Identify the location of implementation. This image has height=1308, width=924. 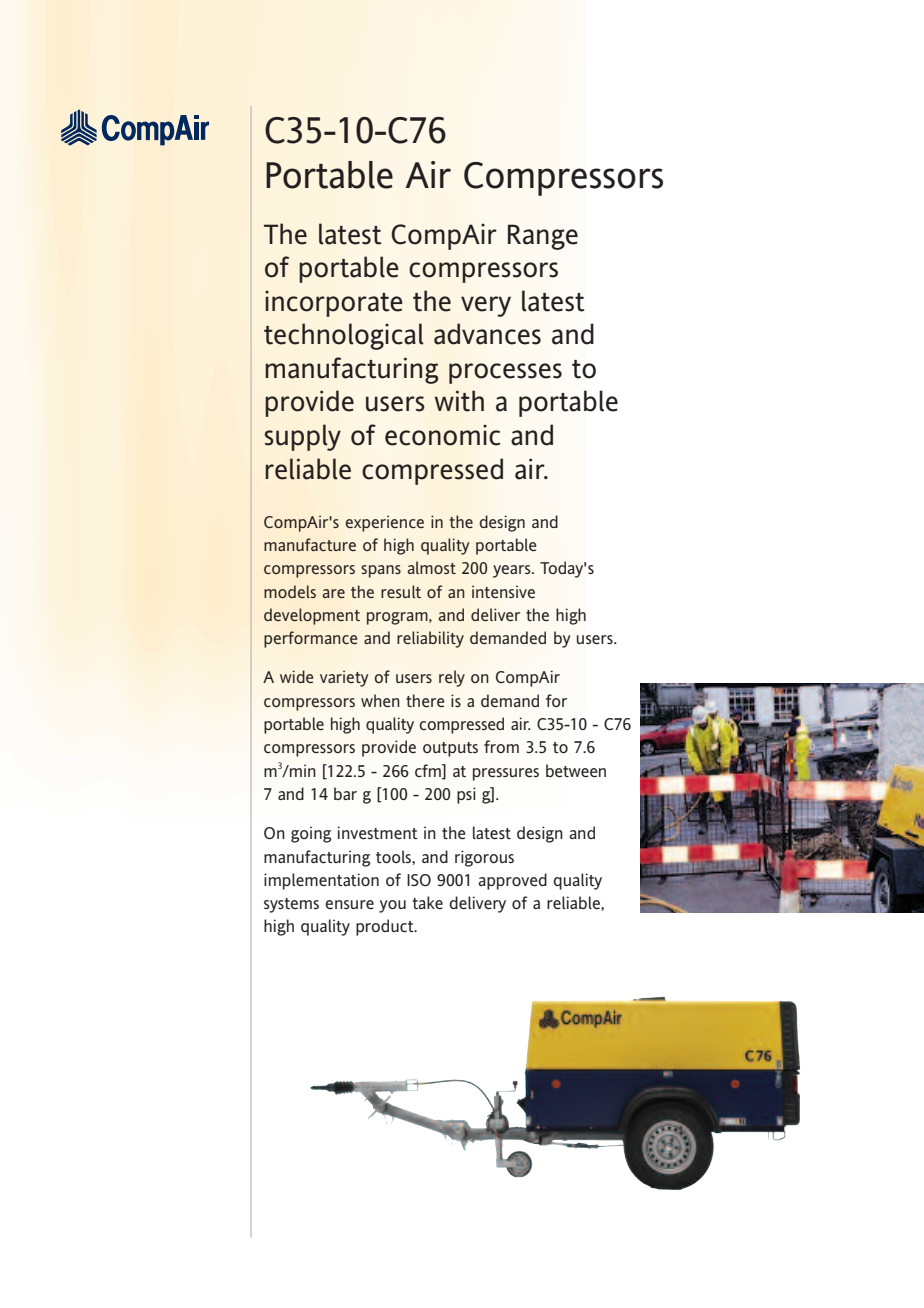
(321, 881).
